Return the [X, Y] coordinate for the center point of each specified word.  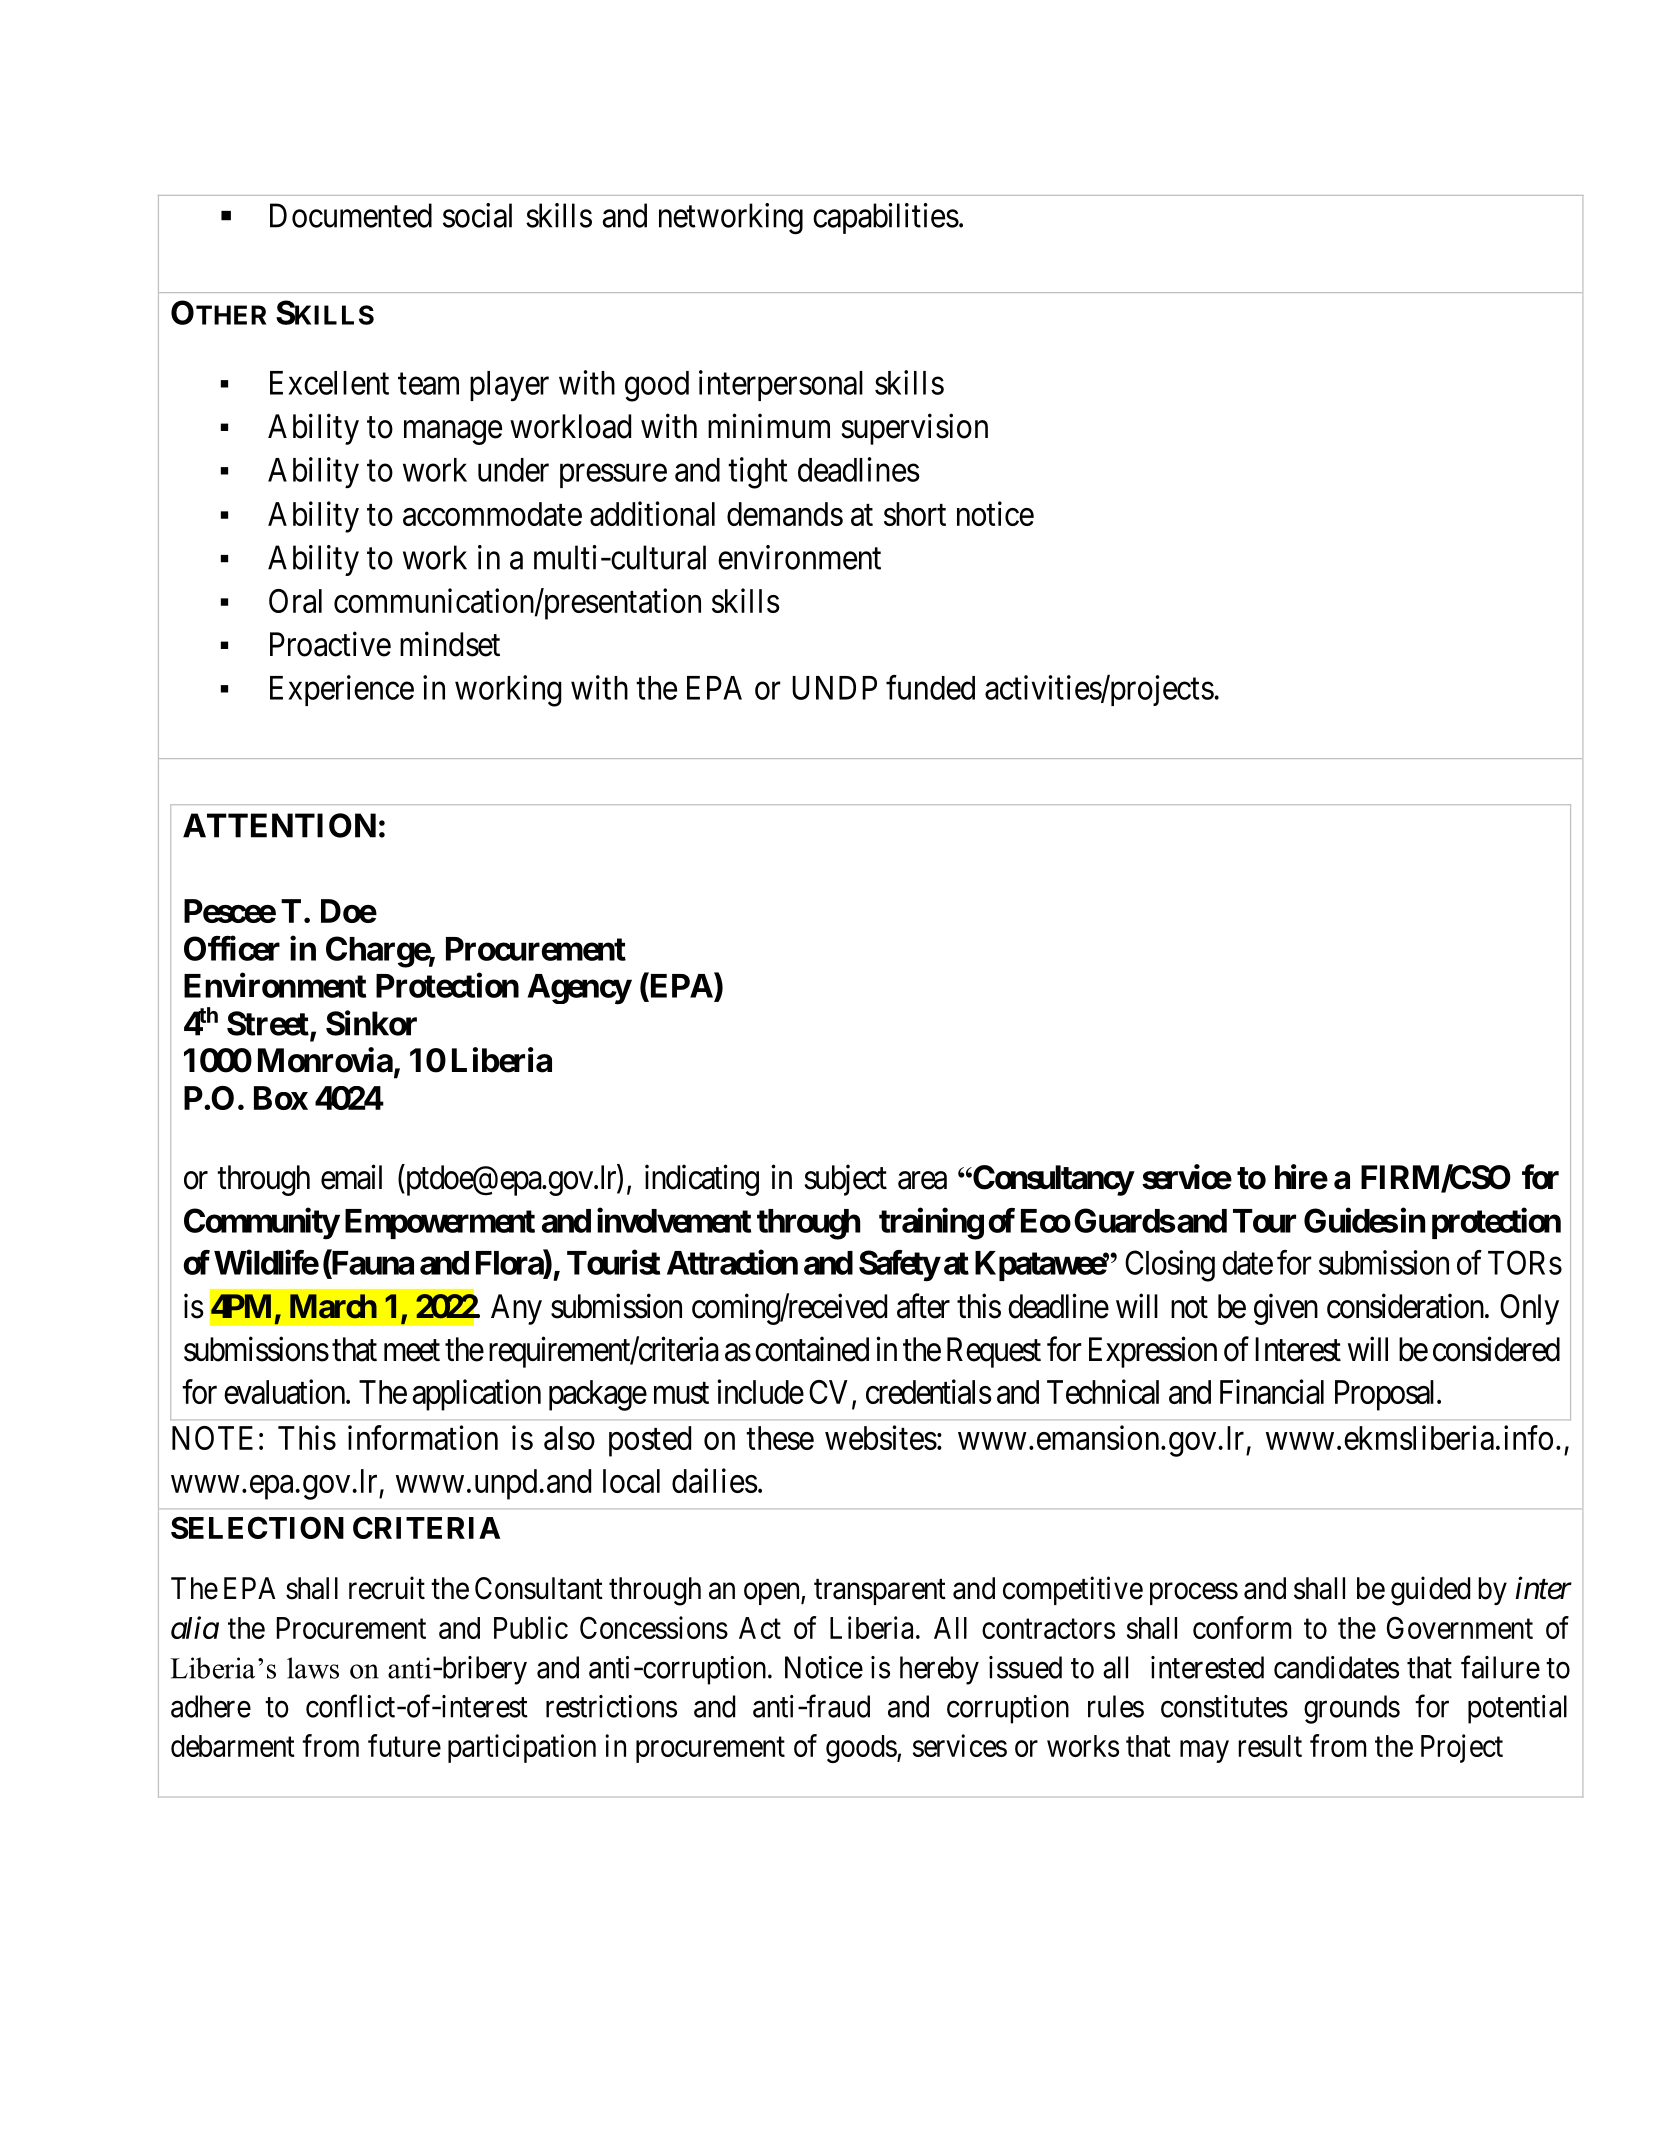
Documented [351, 215]
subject [845, 1180]
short [915, 514]
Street [268, 1023]
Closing [1170, 1266]
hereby [939, 1670]
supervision [914, 429]
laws [313, 1668]
